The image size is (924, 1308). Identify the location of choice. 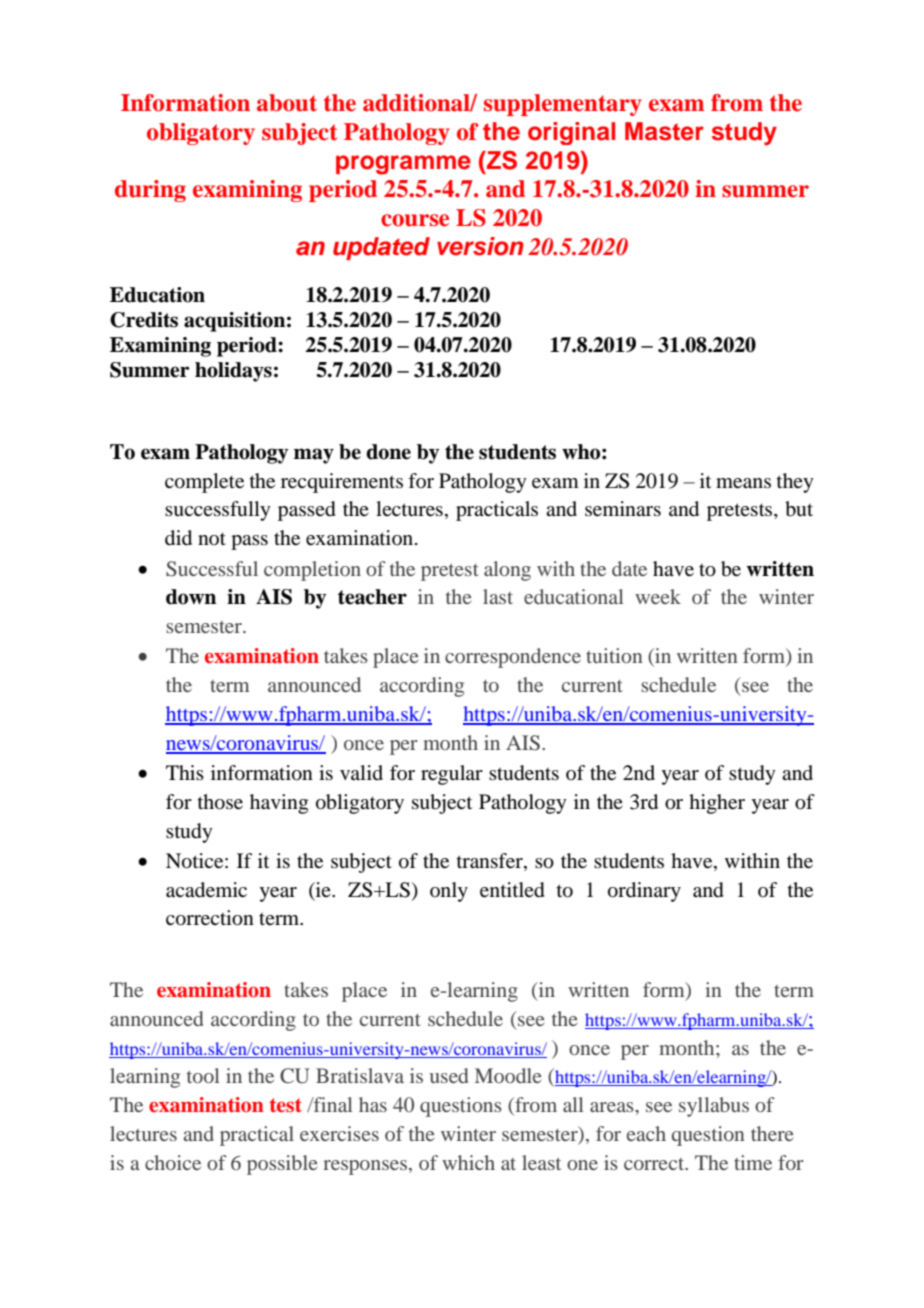
(173, 1162).
